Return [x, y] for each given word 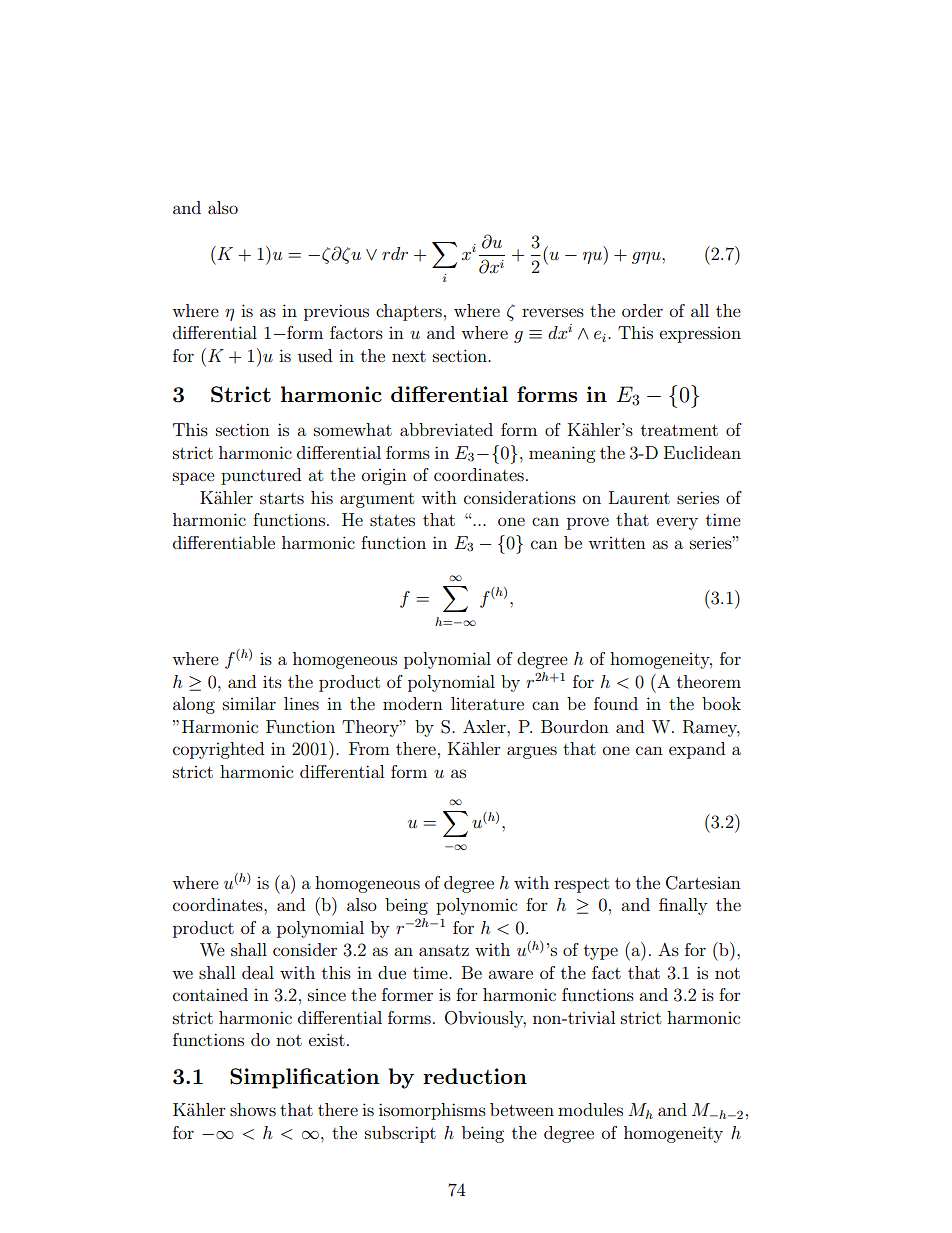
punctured [261, 476]
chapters [409, 312]
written [617, 543]
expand [697, 750]
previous [336, 312]
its [272, 682]
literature [487, 703]
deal [258, 972]
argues [532, 752]
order [642, 310]
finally [683, 906]
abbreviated [446, 429]
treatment [679, 430]
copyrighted [218, 750]
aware [510, 974]
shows [253, 1109]
